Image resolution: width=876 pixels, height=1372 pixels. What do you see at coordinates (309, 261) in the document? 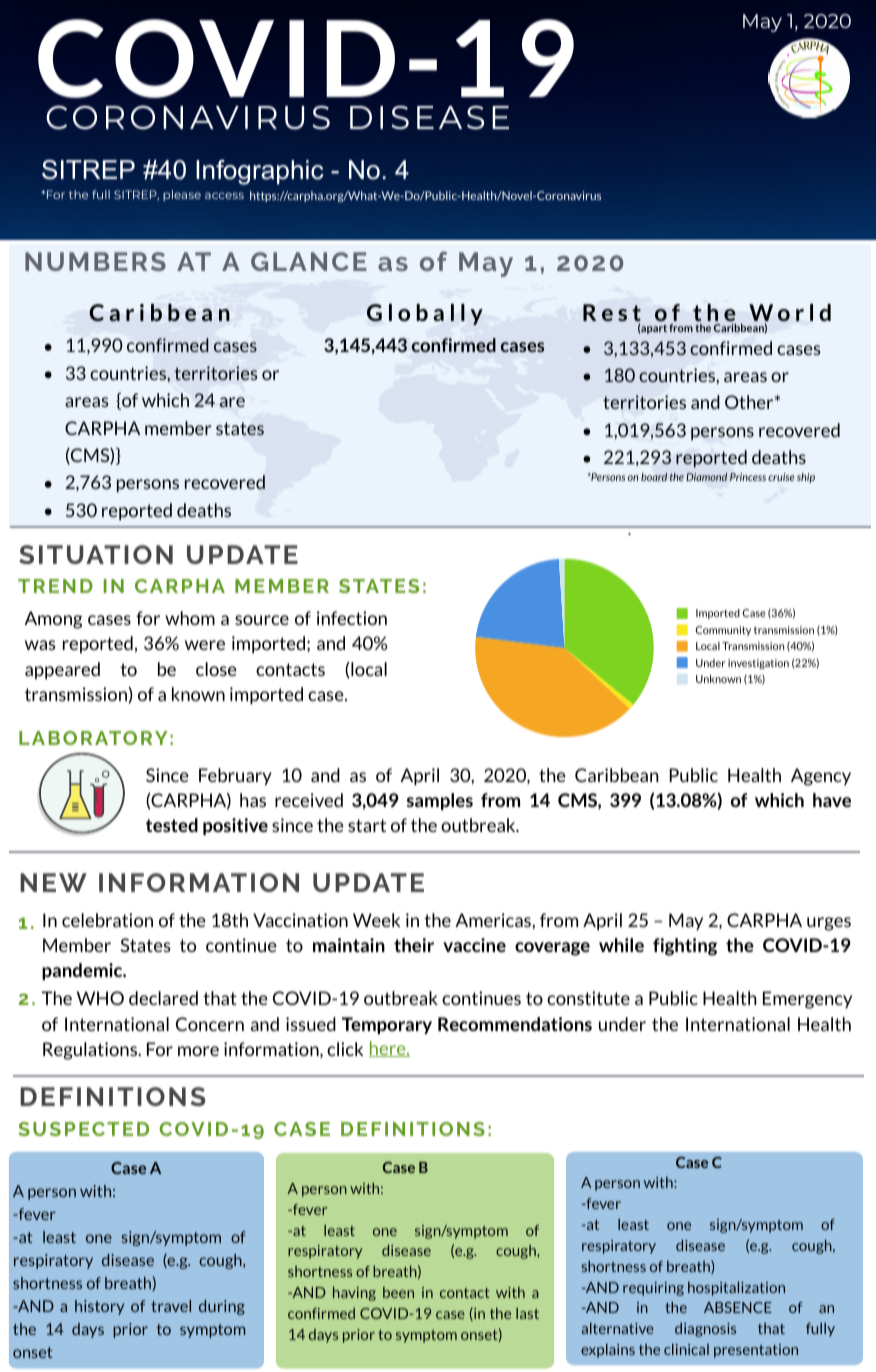
I see `GLANCE` at bounding box center [309, 261].
